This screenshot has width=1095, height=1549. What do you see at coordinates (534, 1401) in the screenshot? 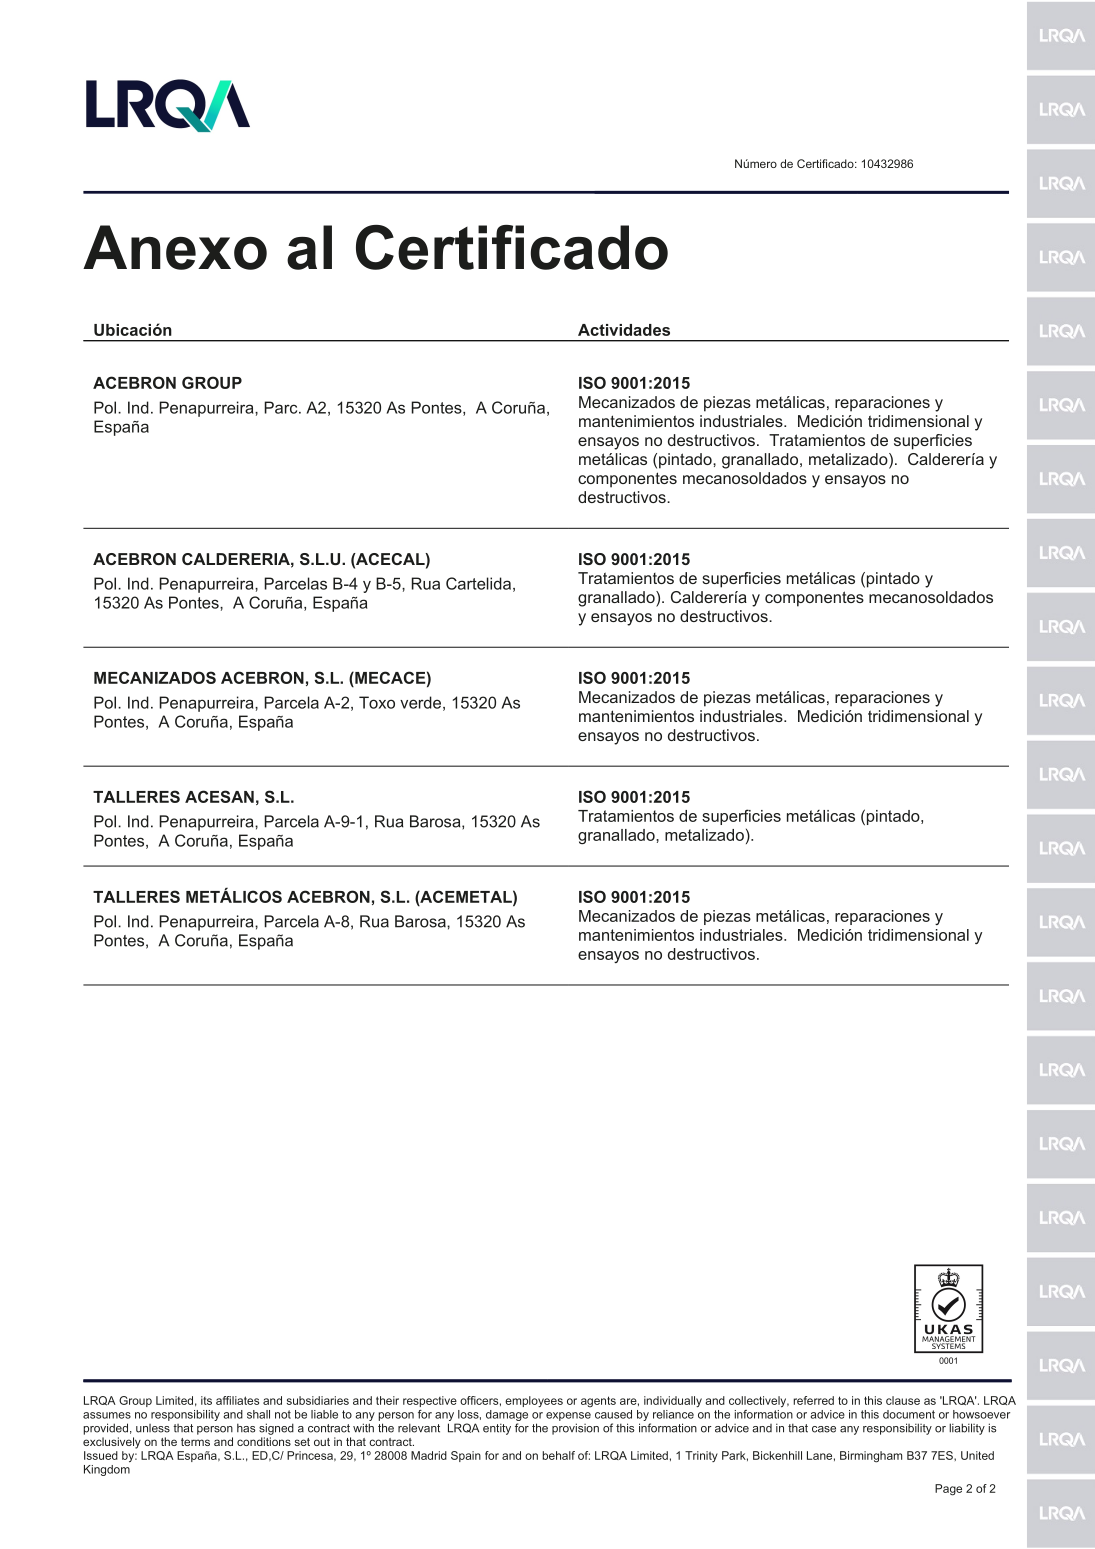
I see `employees` at bounding box center [534, 1401].
